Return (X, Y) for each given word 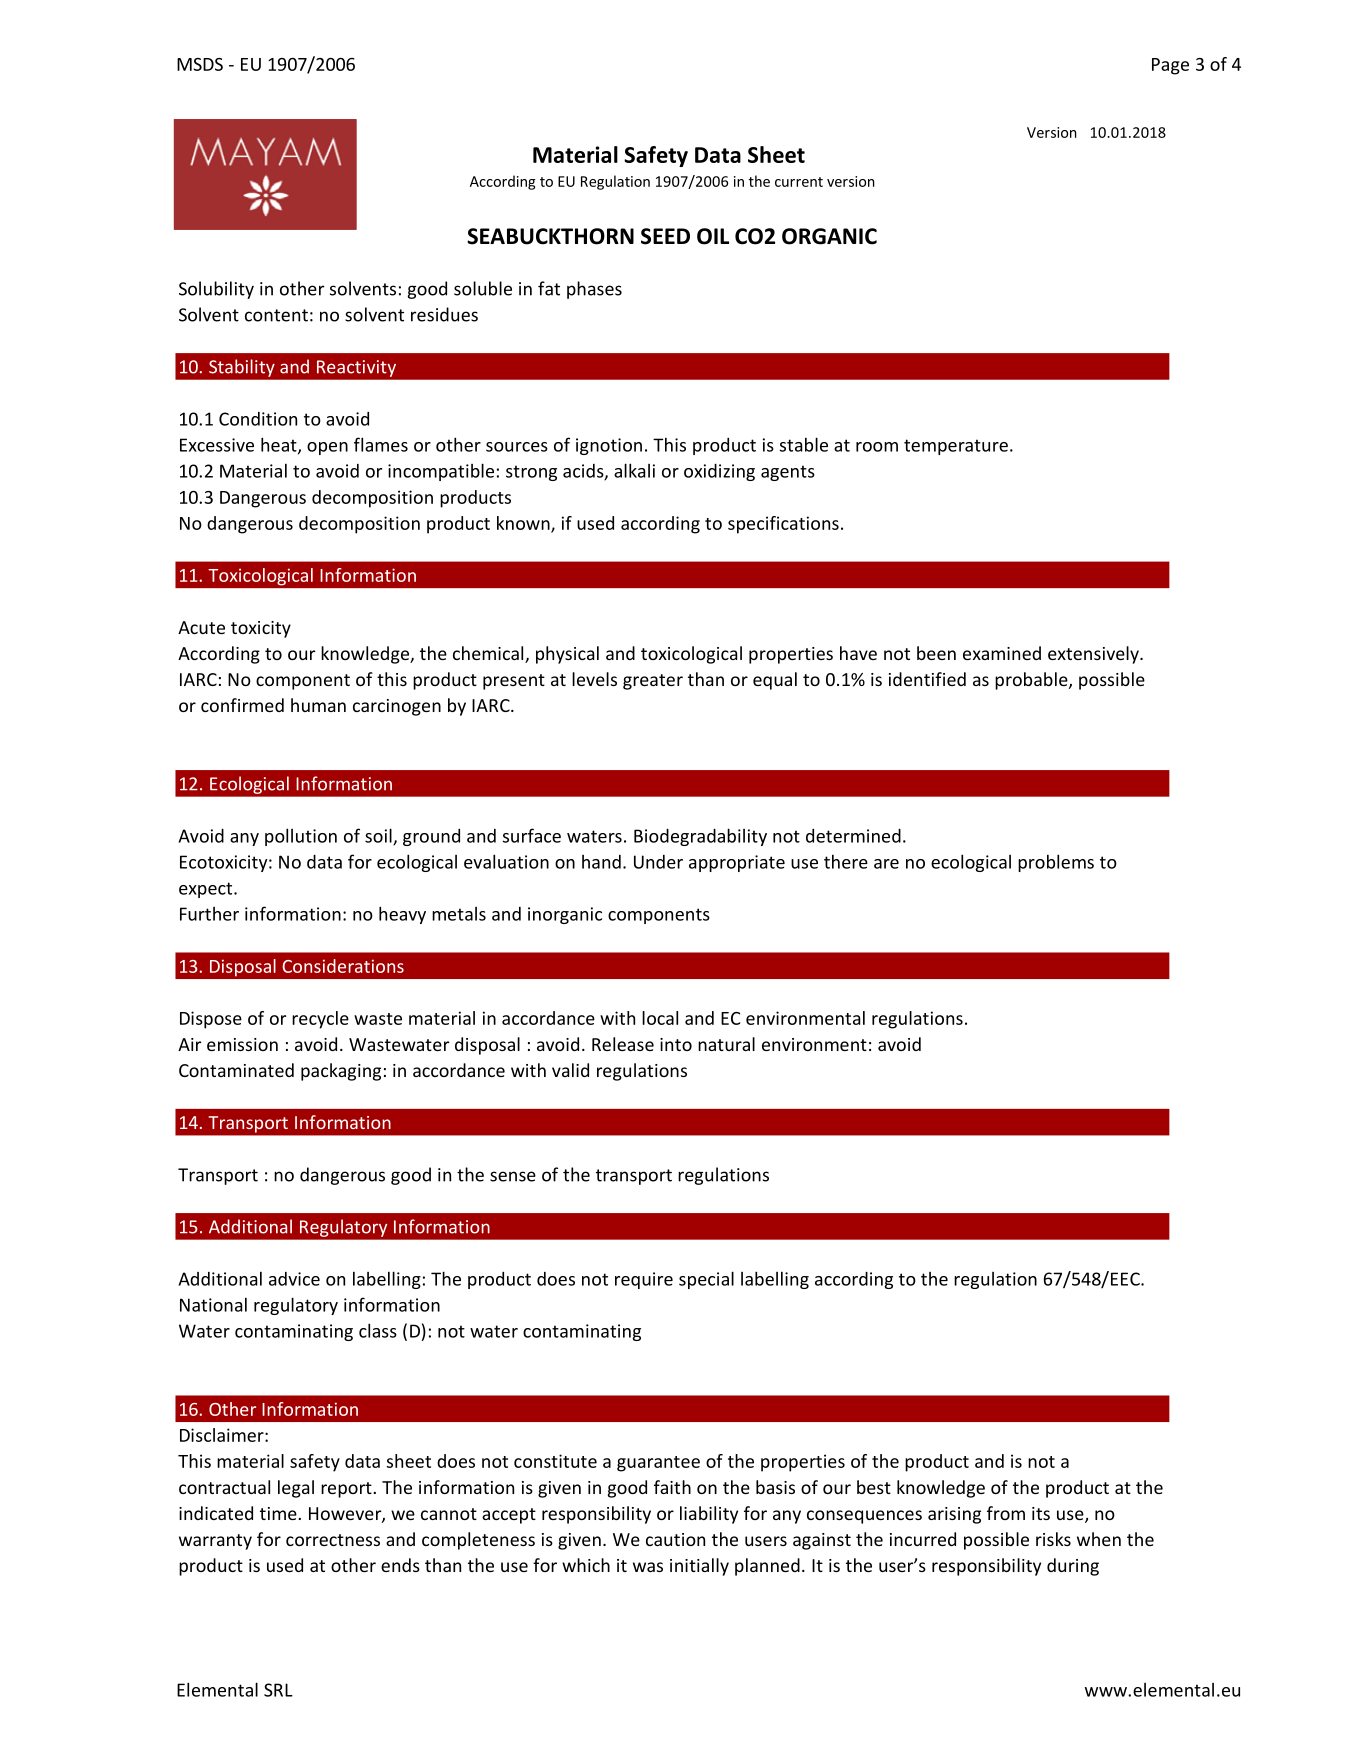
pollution (301, 837)
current (799, 182)
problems (1056, 863)
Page (1170, 66)
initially (699, 1567)
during (1073, 1567)
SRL (278, 1690)
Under (658, 862)
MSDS (200, 64)
